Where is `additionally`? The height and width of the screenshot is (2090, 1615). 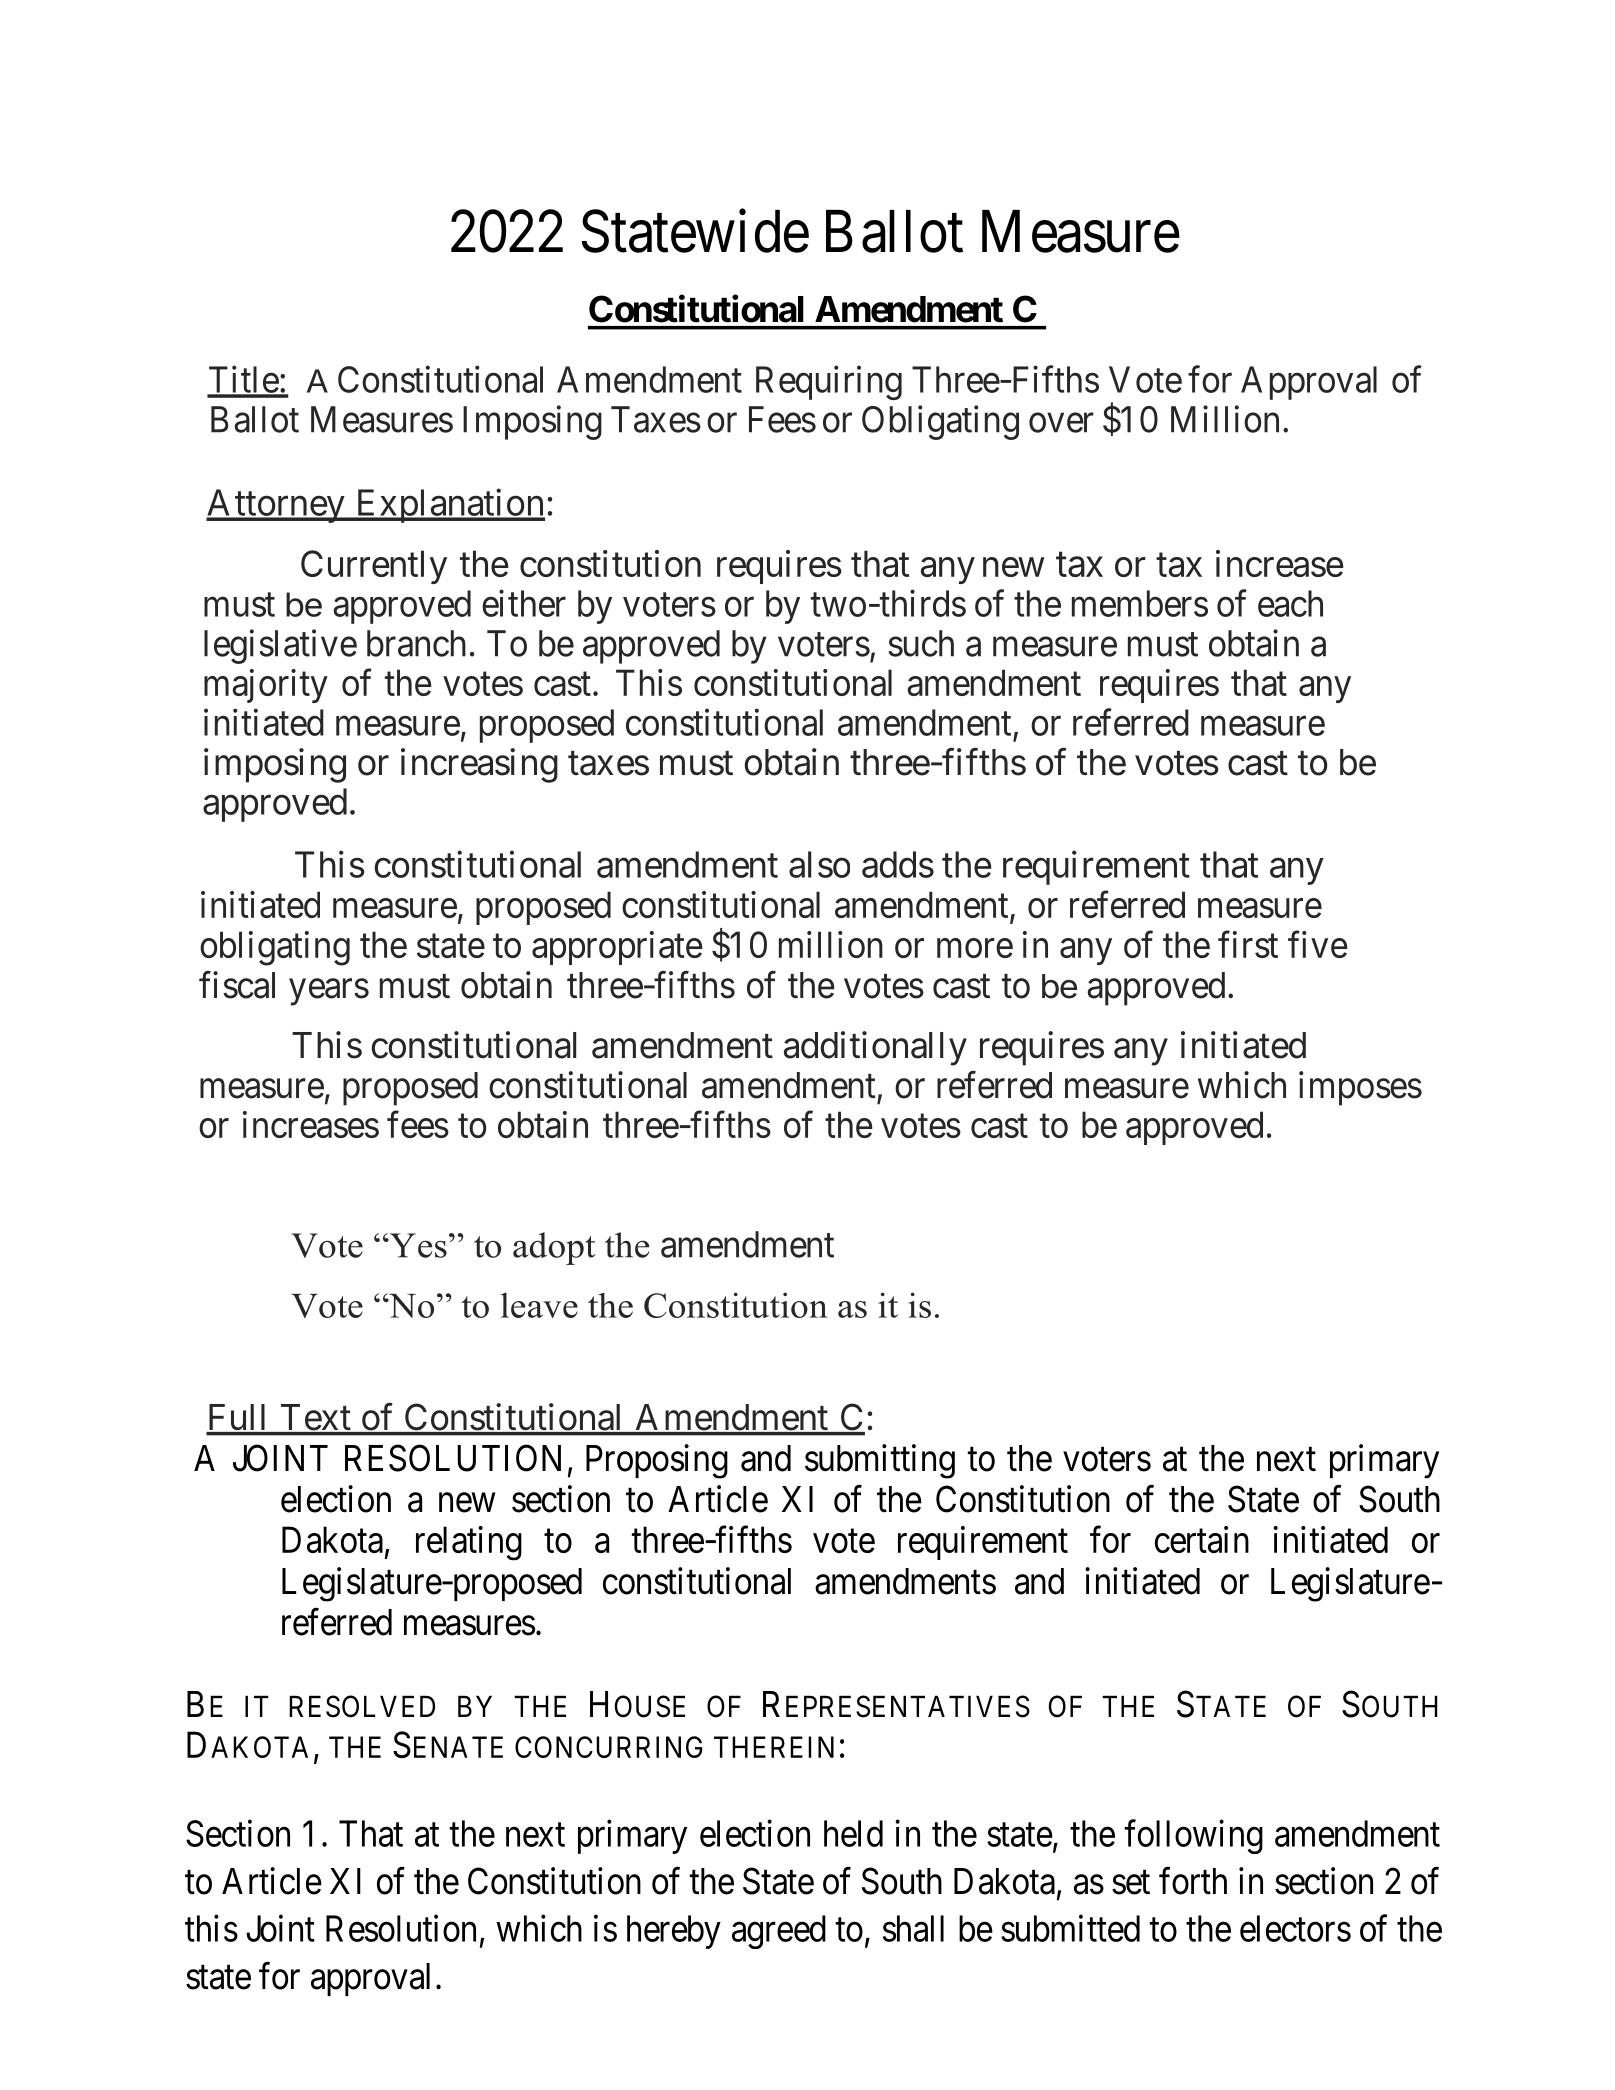 additionally is located at coordinates (875, 1048).
